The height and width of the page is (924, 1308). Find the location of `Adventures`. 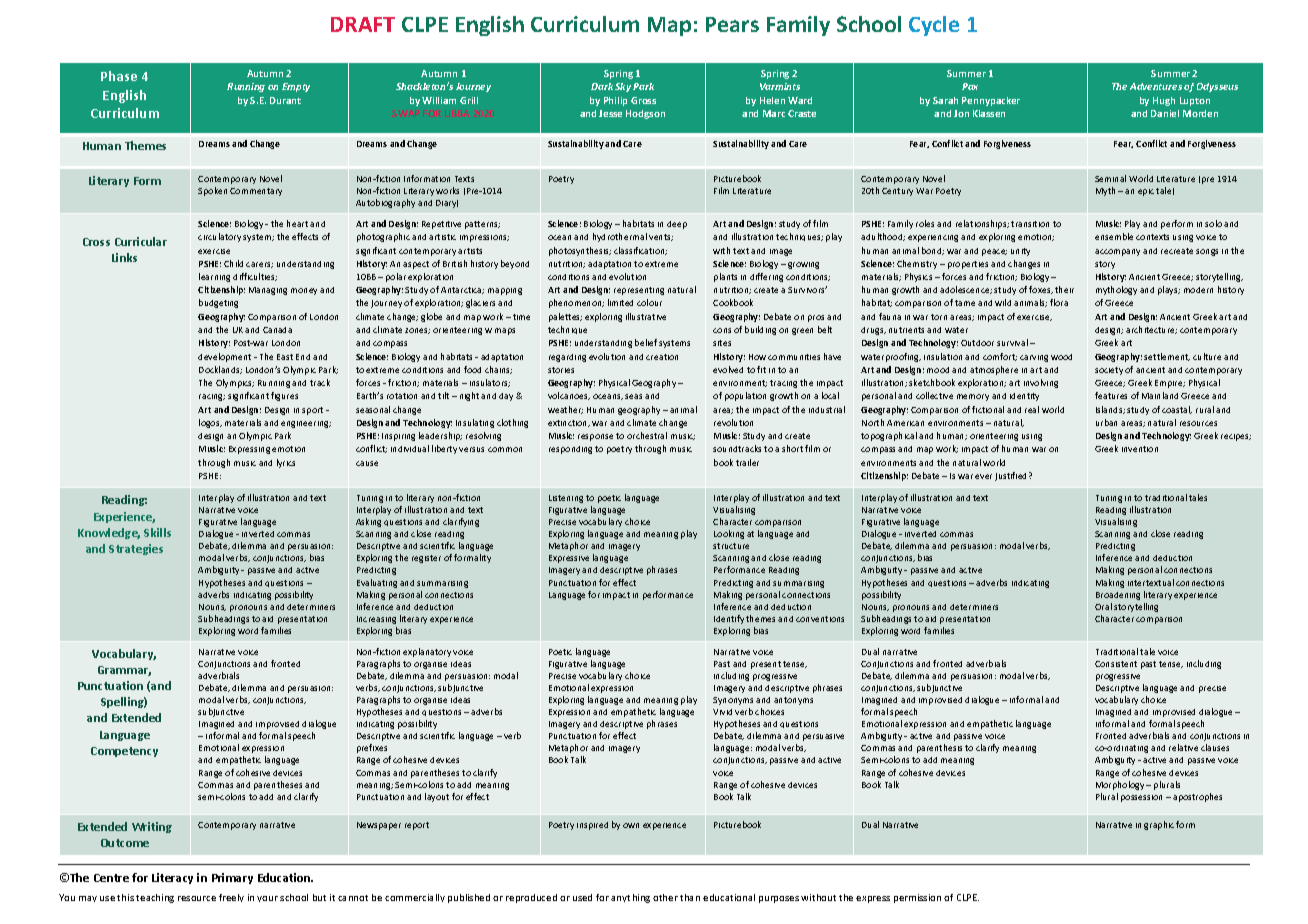

Adventures is located at coordinates (1156, 86).
